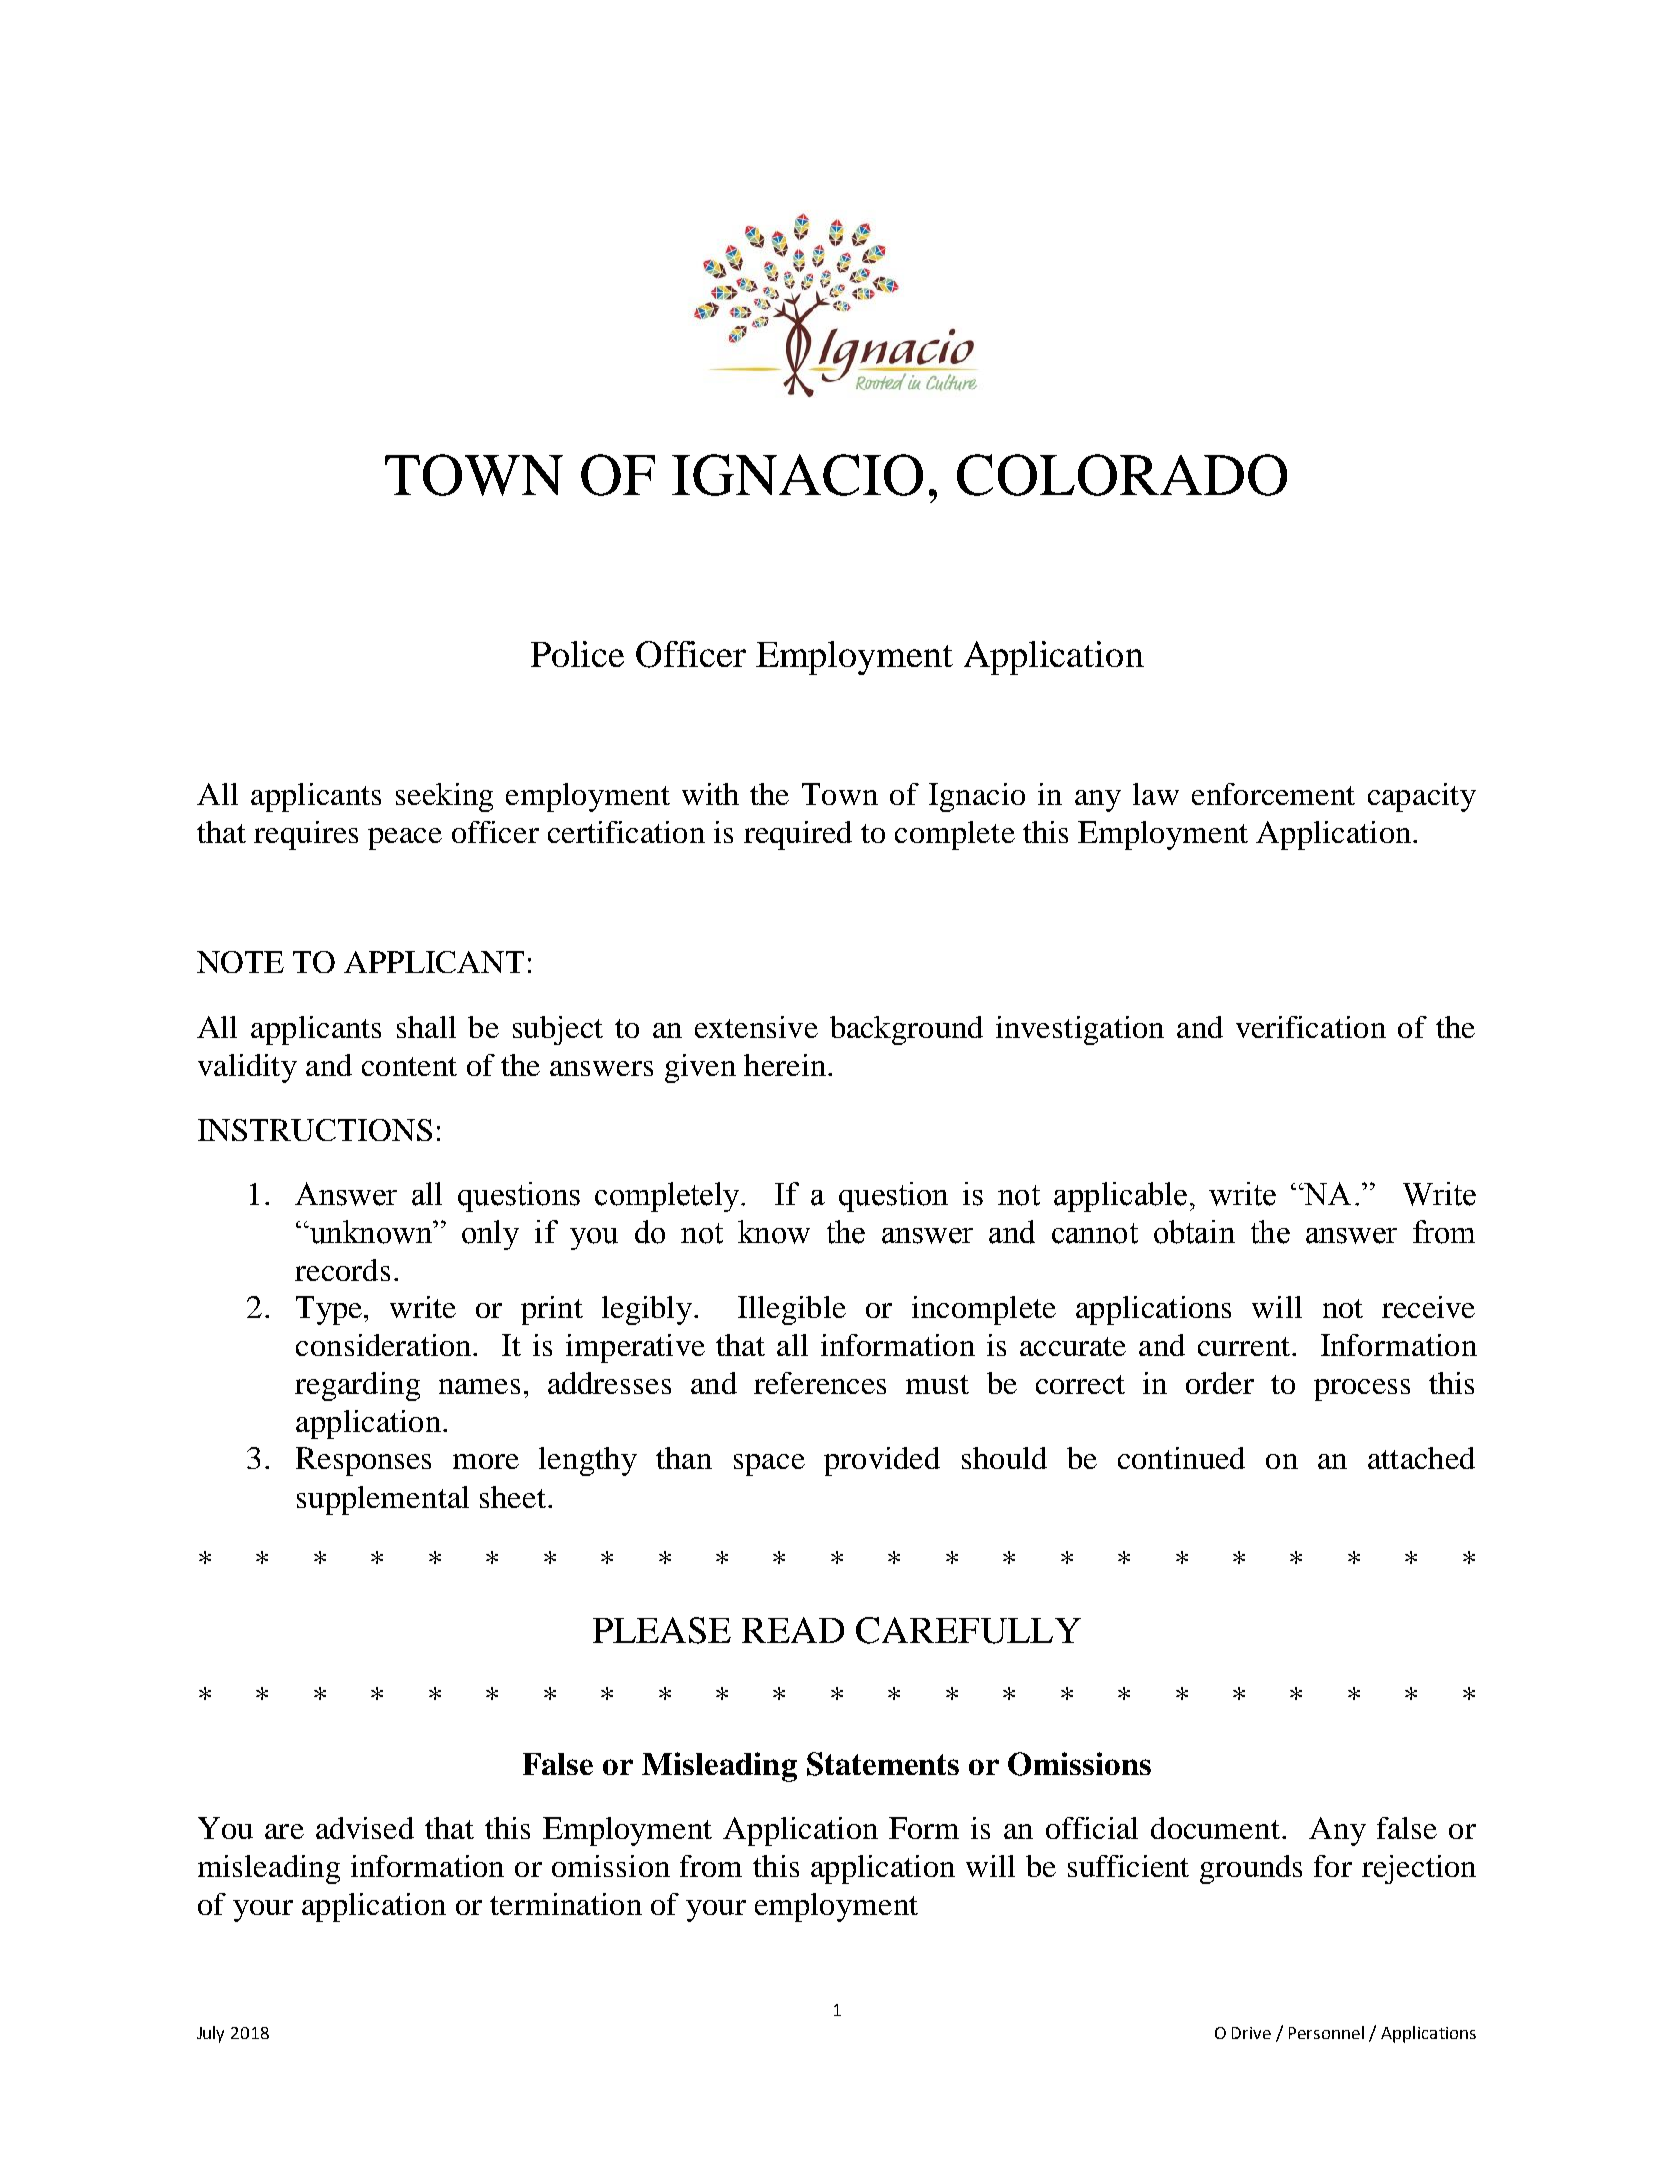 The width and height of the page is (1674, 2166). I want to click on records, so click(342, 1270).
